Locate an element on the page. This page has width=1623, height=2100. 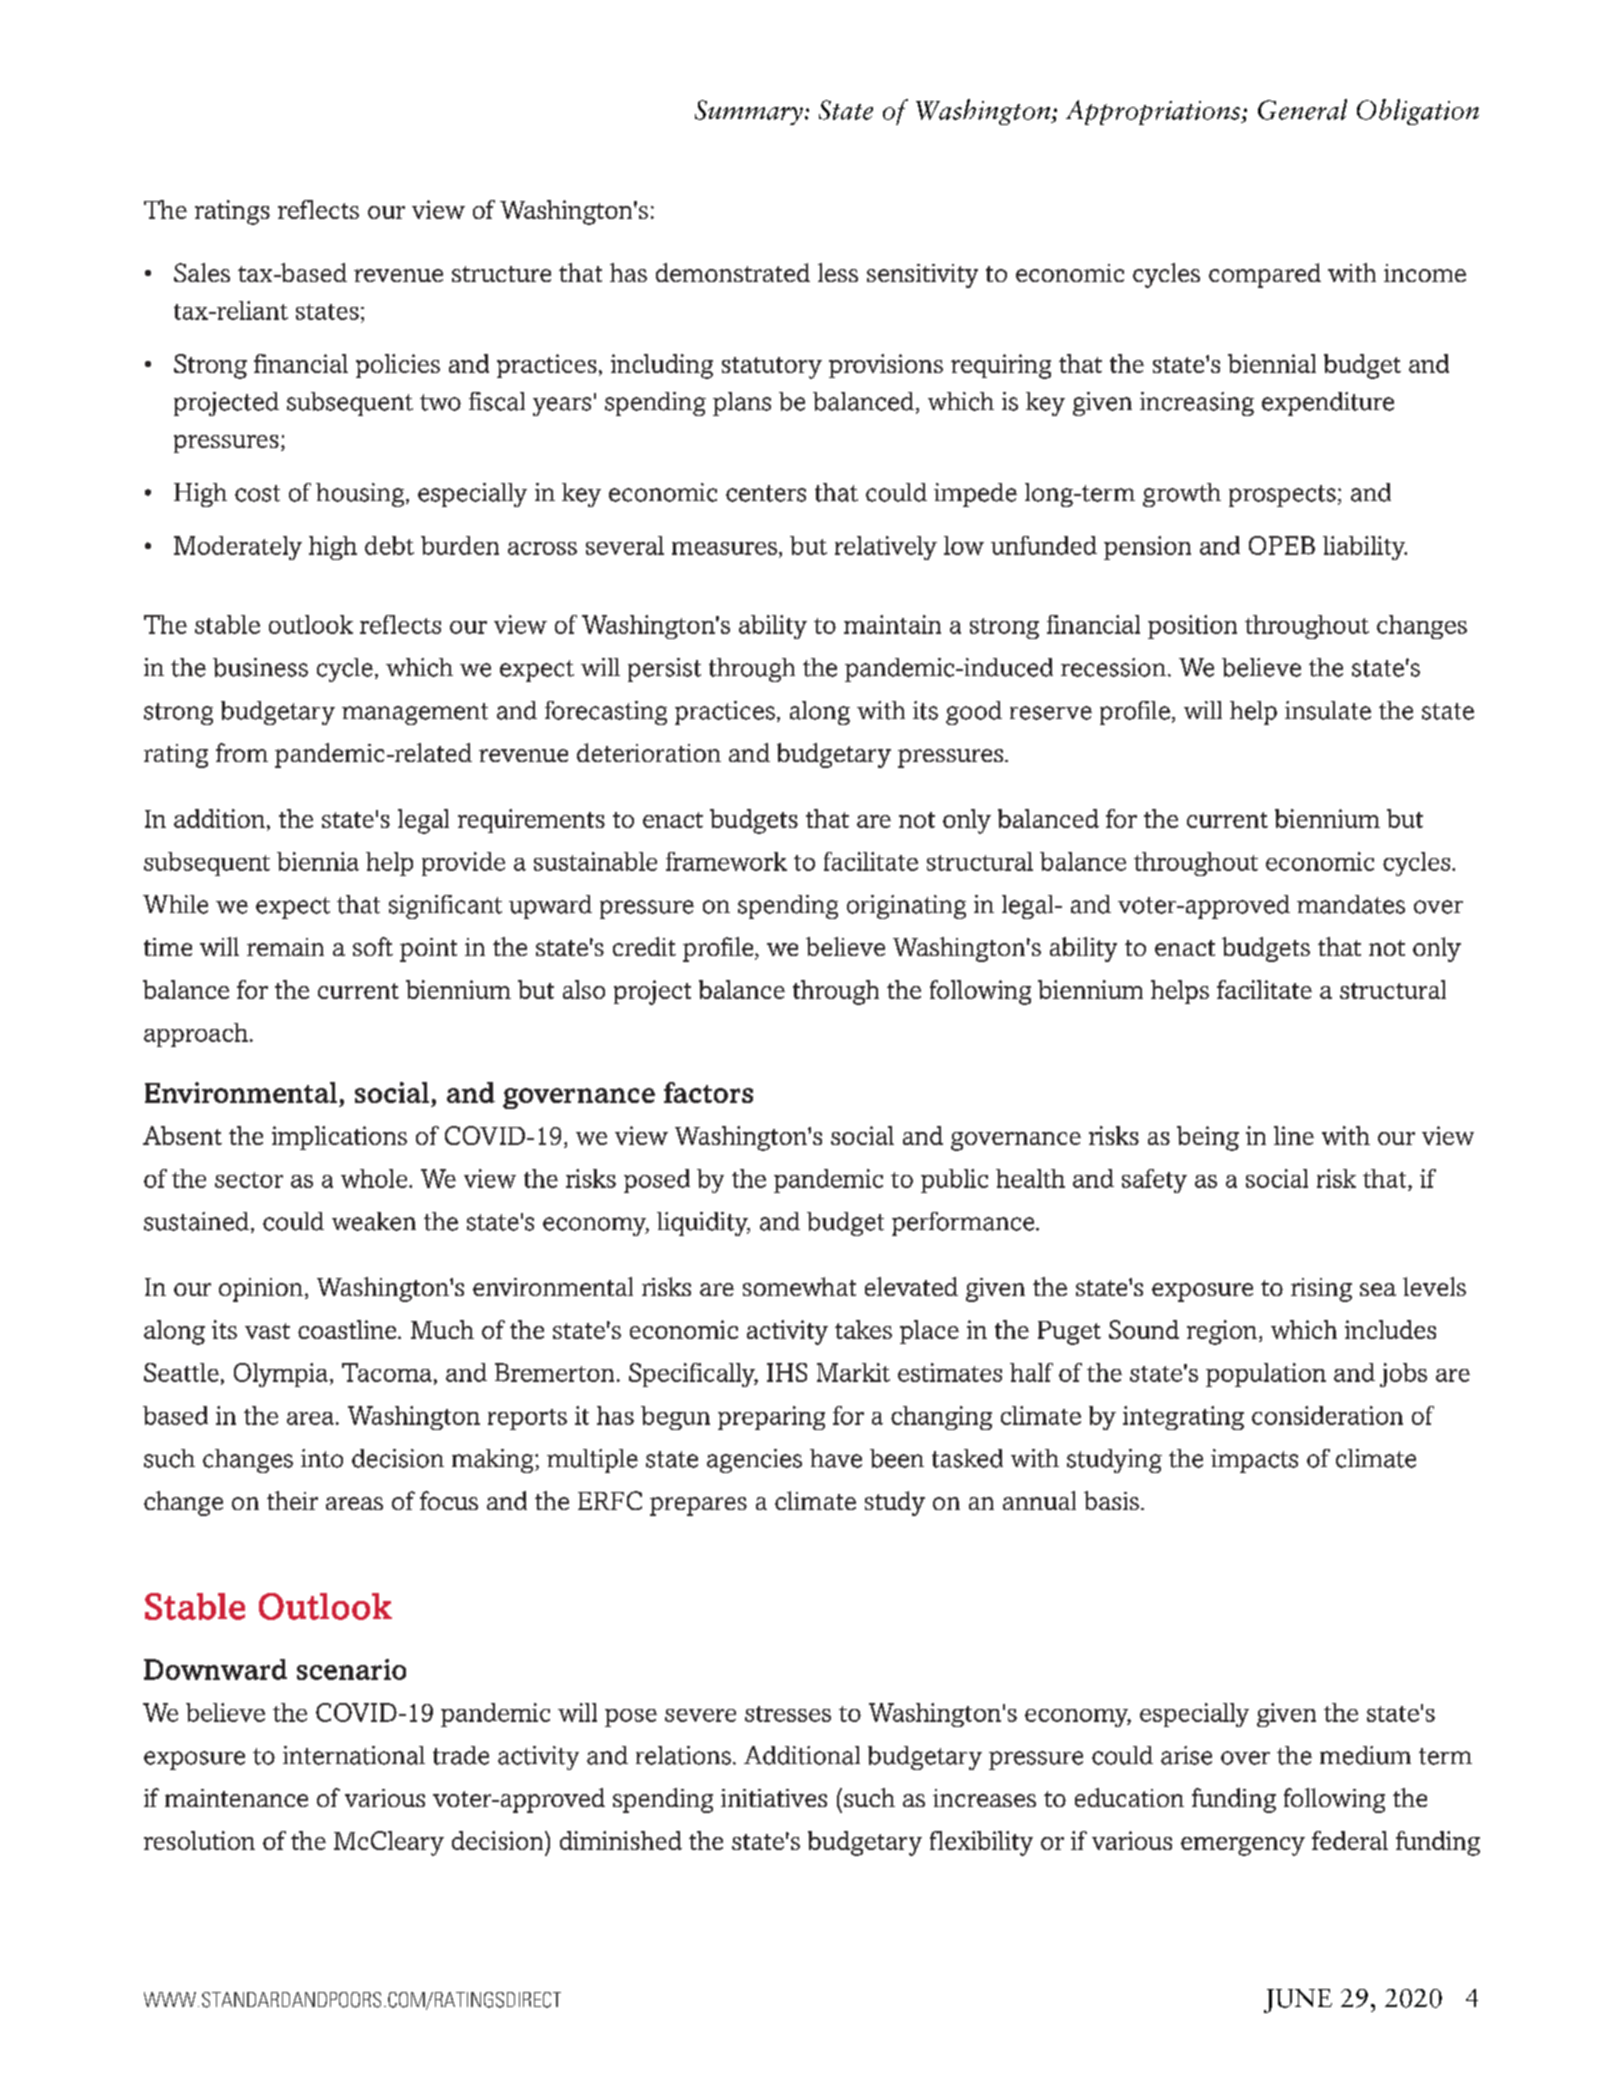
housing is located at coordinates (360, 495).
